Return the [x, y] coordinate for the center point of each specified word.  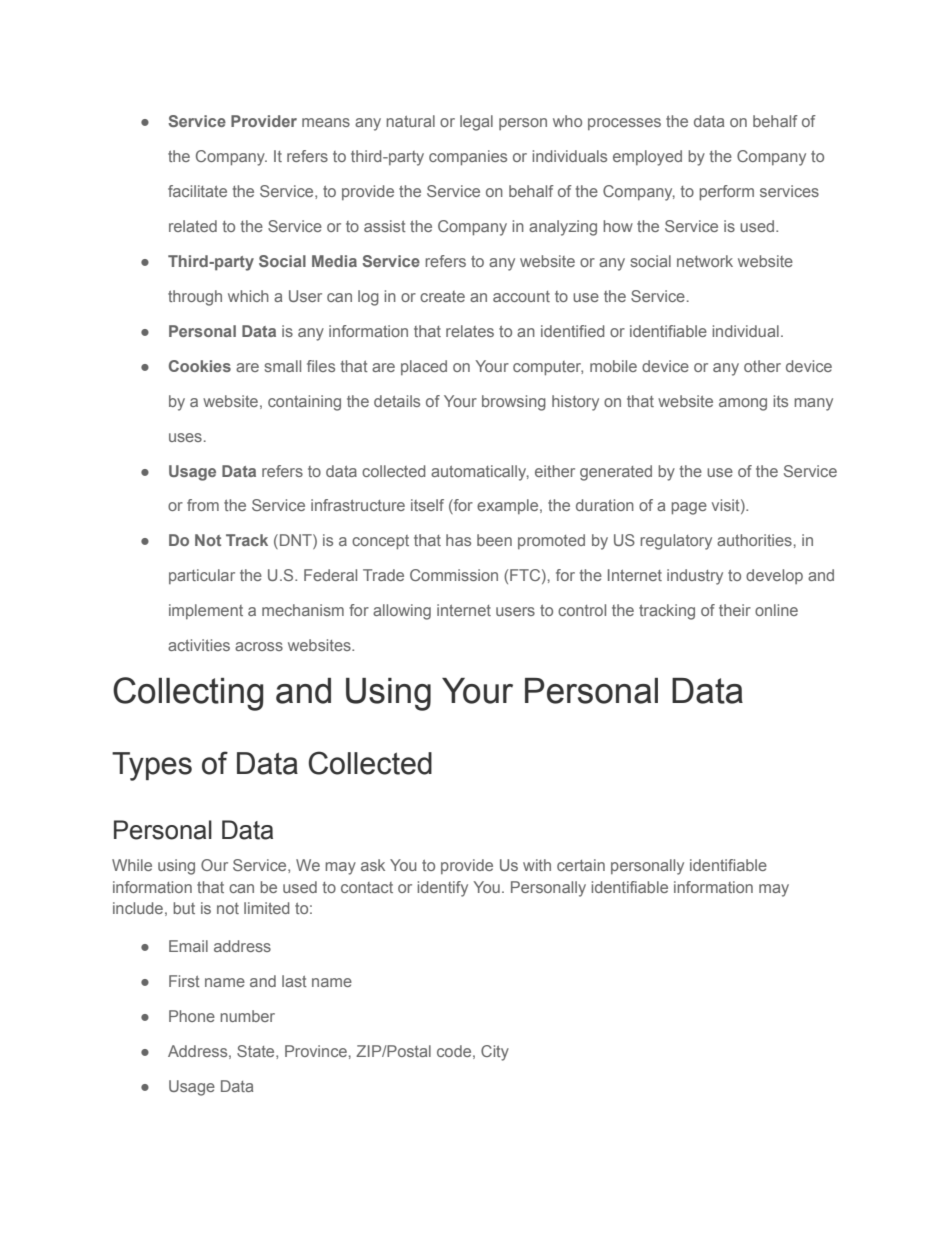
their [735, 610]
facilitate [197, 191]
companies [468, 157]
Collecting [188, 694]
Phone [192, 1016]
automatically [480, 473]
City [495, 1053]
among [743, 404]
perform [726, 192]
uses [185, 437]
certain [581, 865]
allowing [402, 612]
